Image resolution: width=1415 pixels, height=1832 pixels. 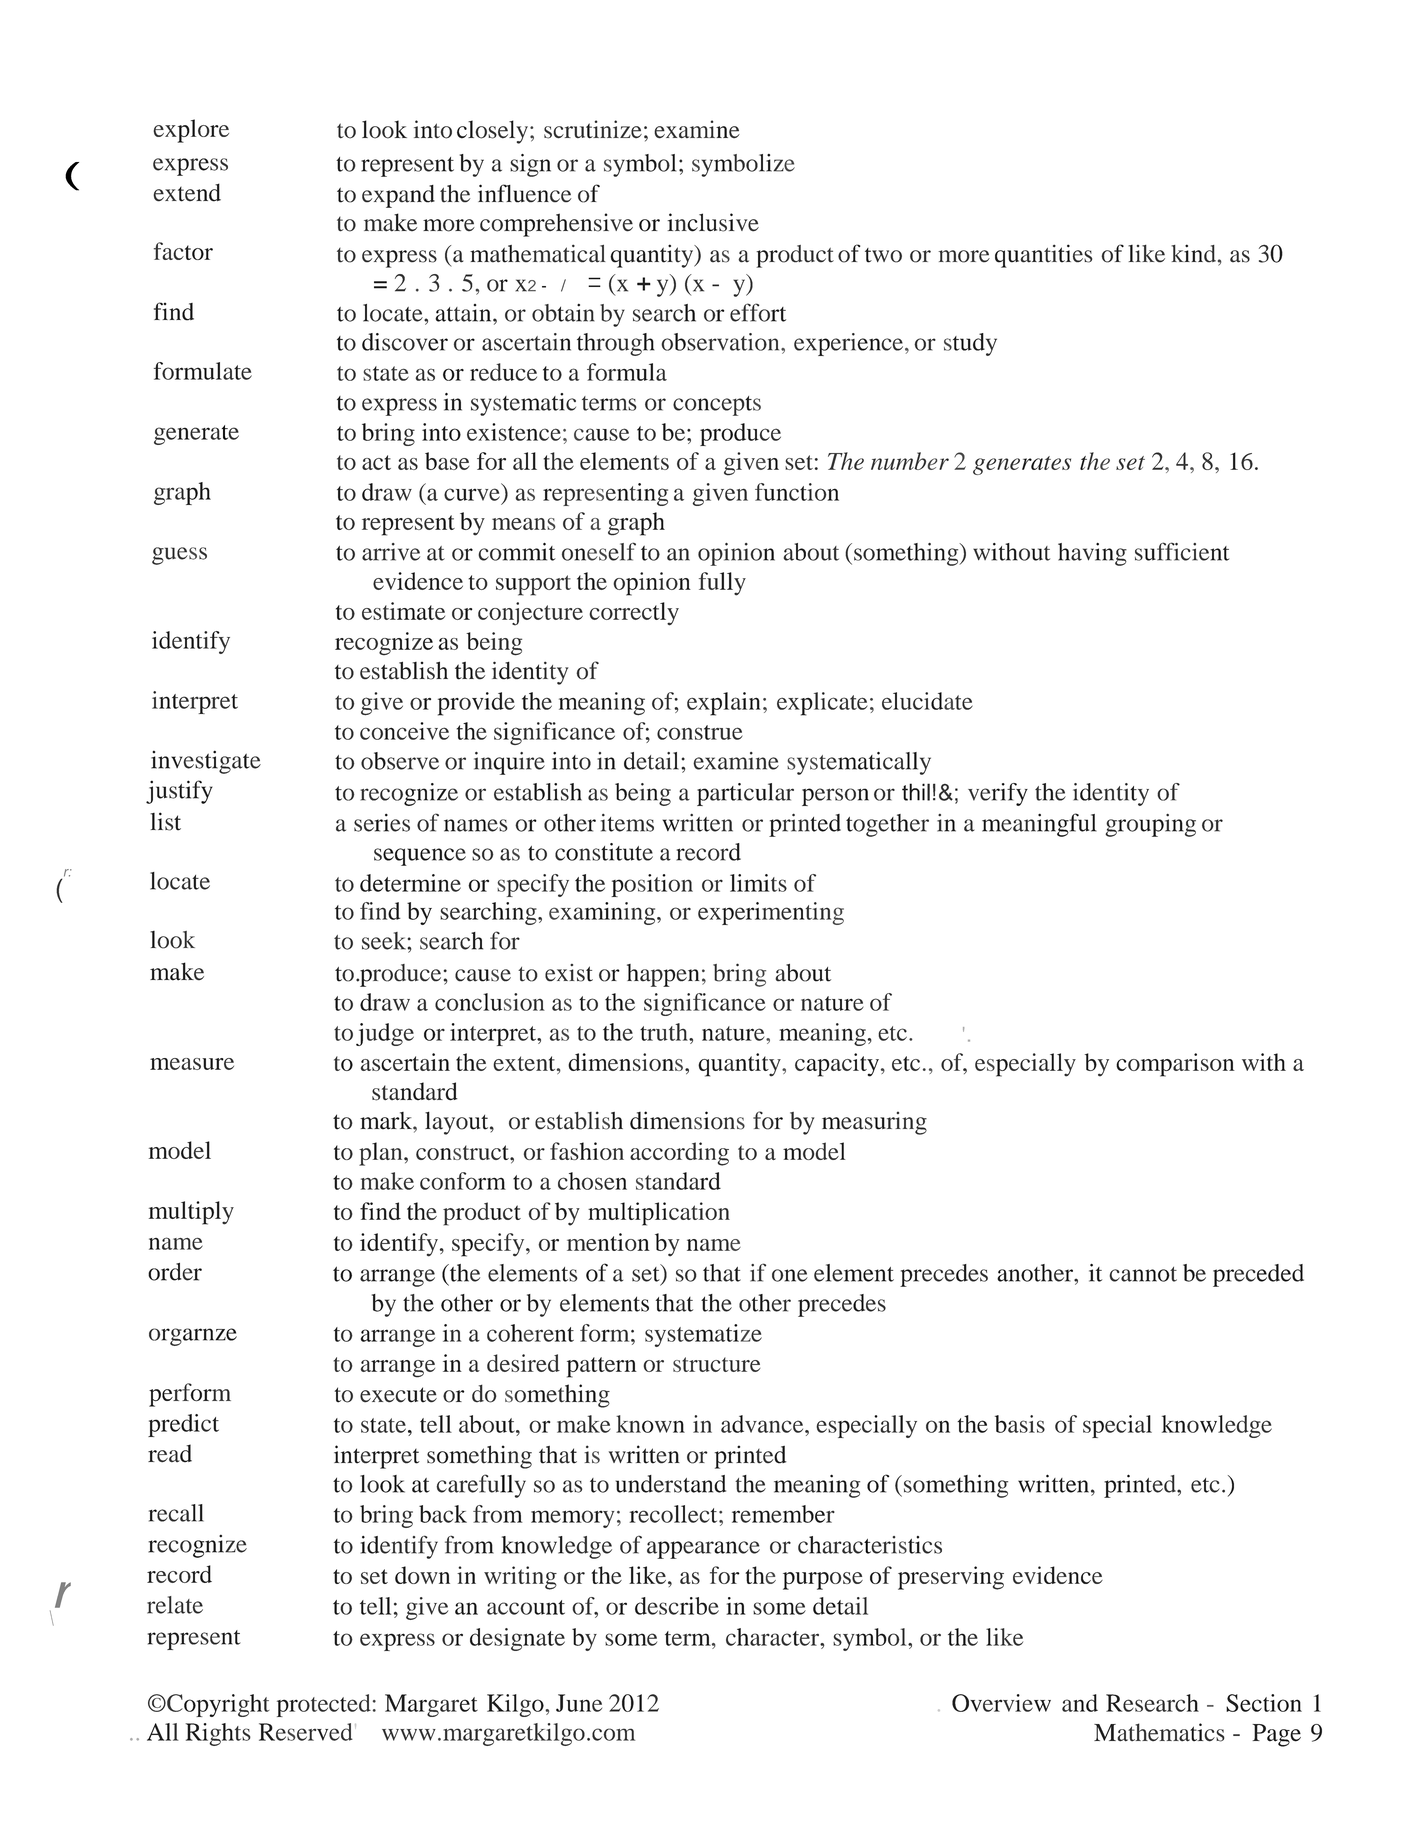 What do you see at coordinates (1043, 256) in the screenshot?
I see `quantities` at bounding box center [1043, 256].
